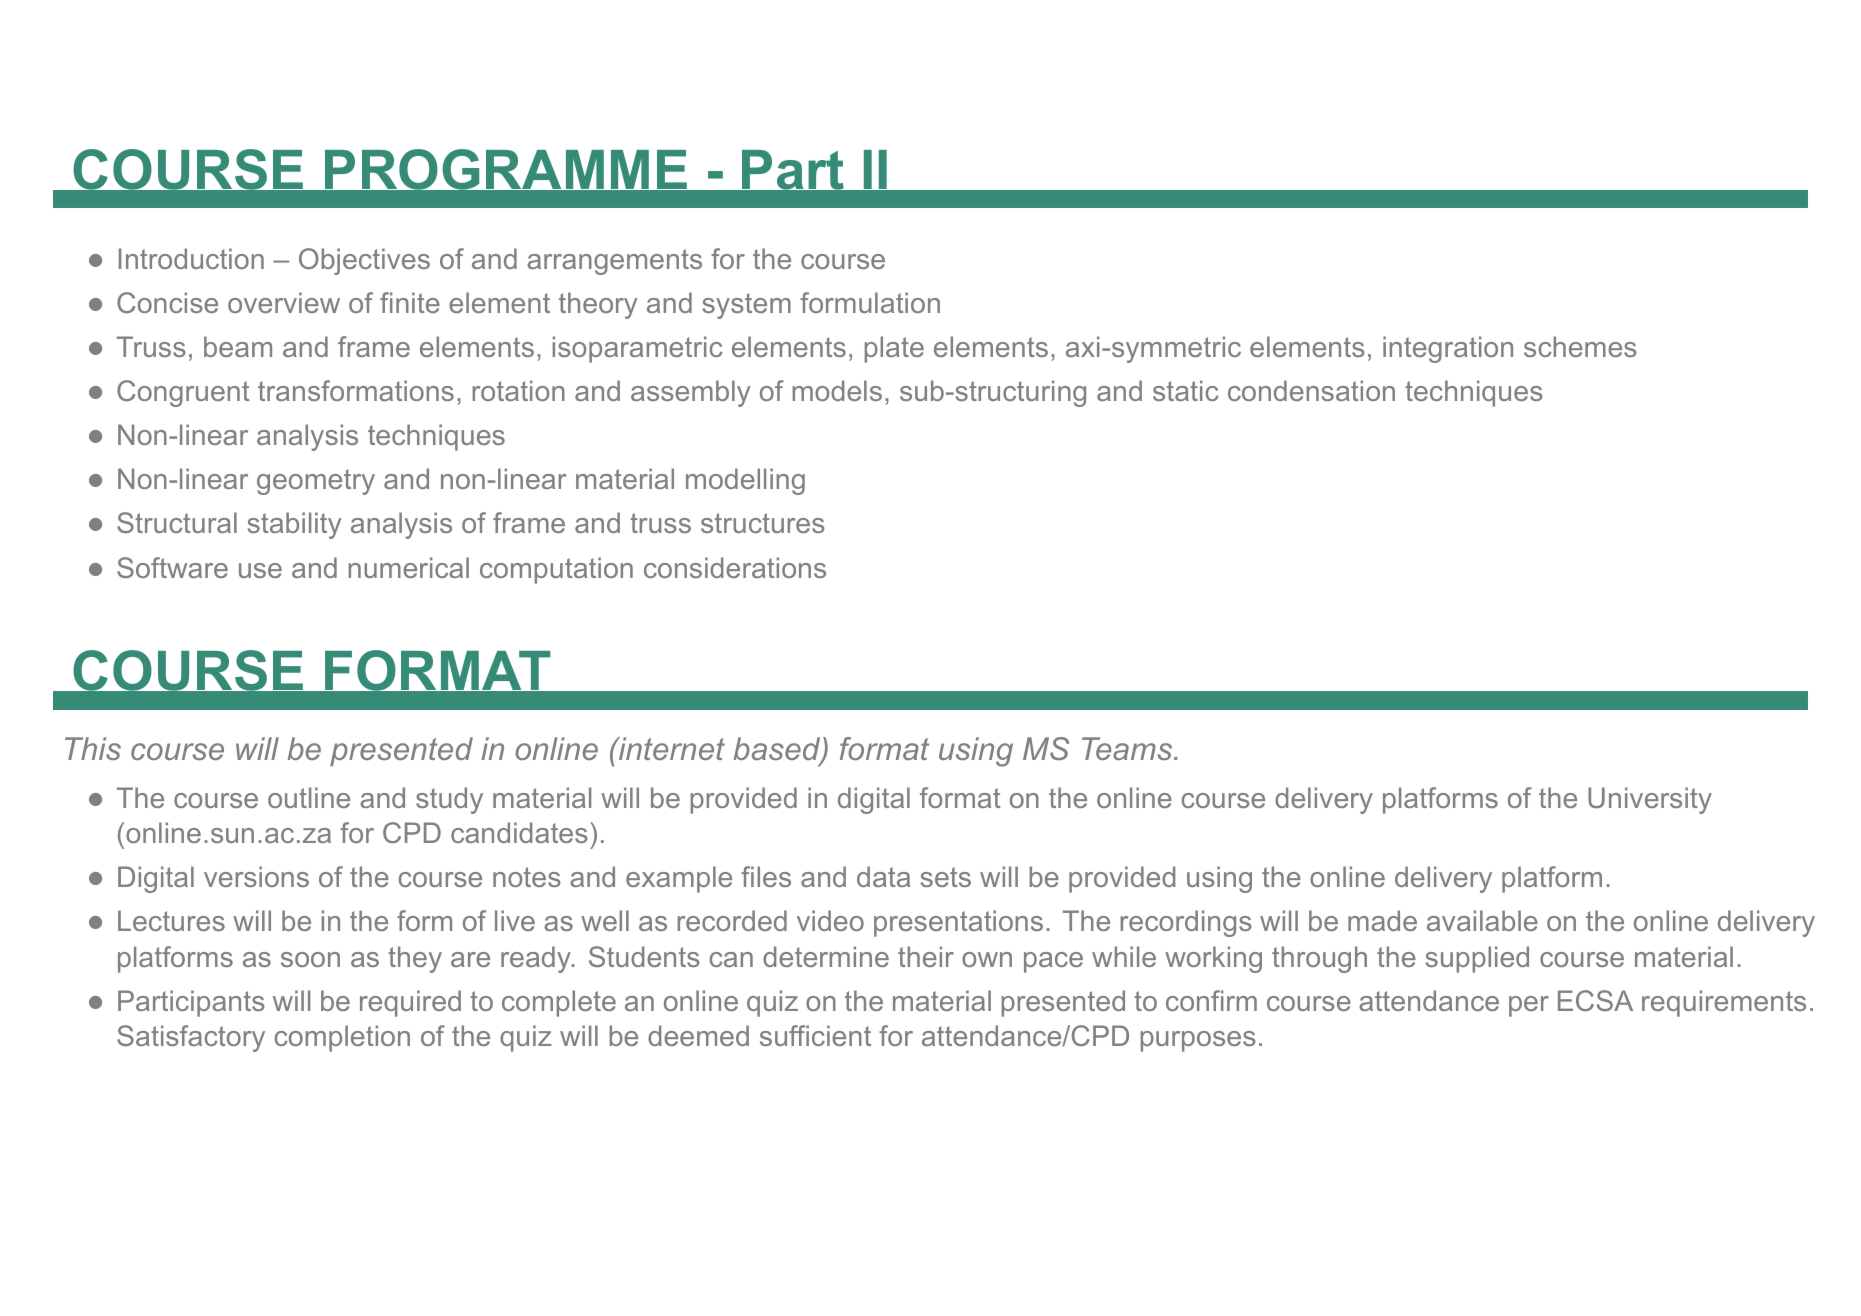 This screenshot has height=1316, width=1861. I want to click on overview, so click(284, 302).
